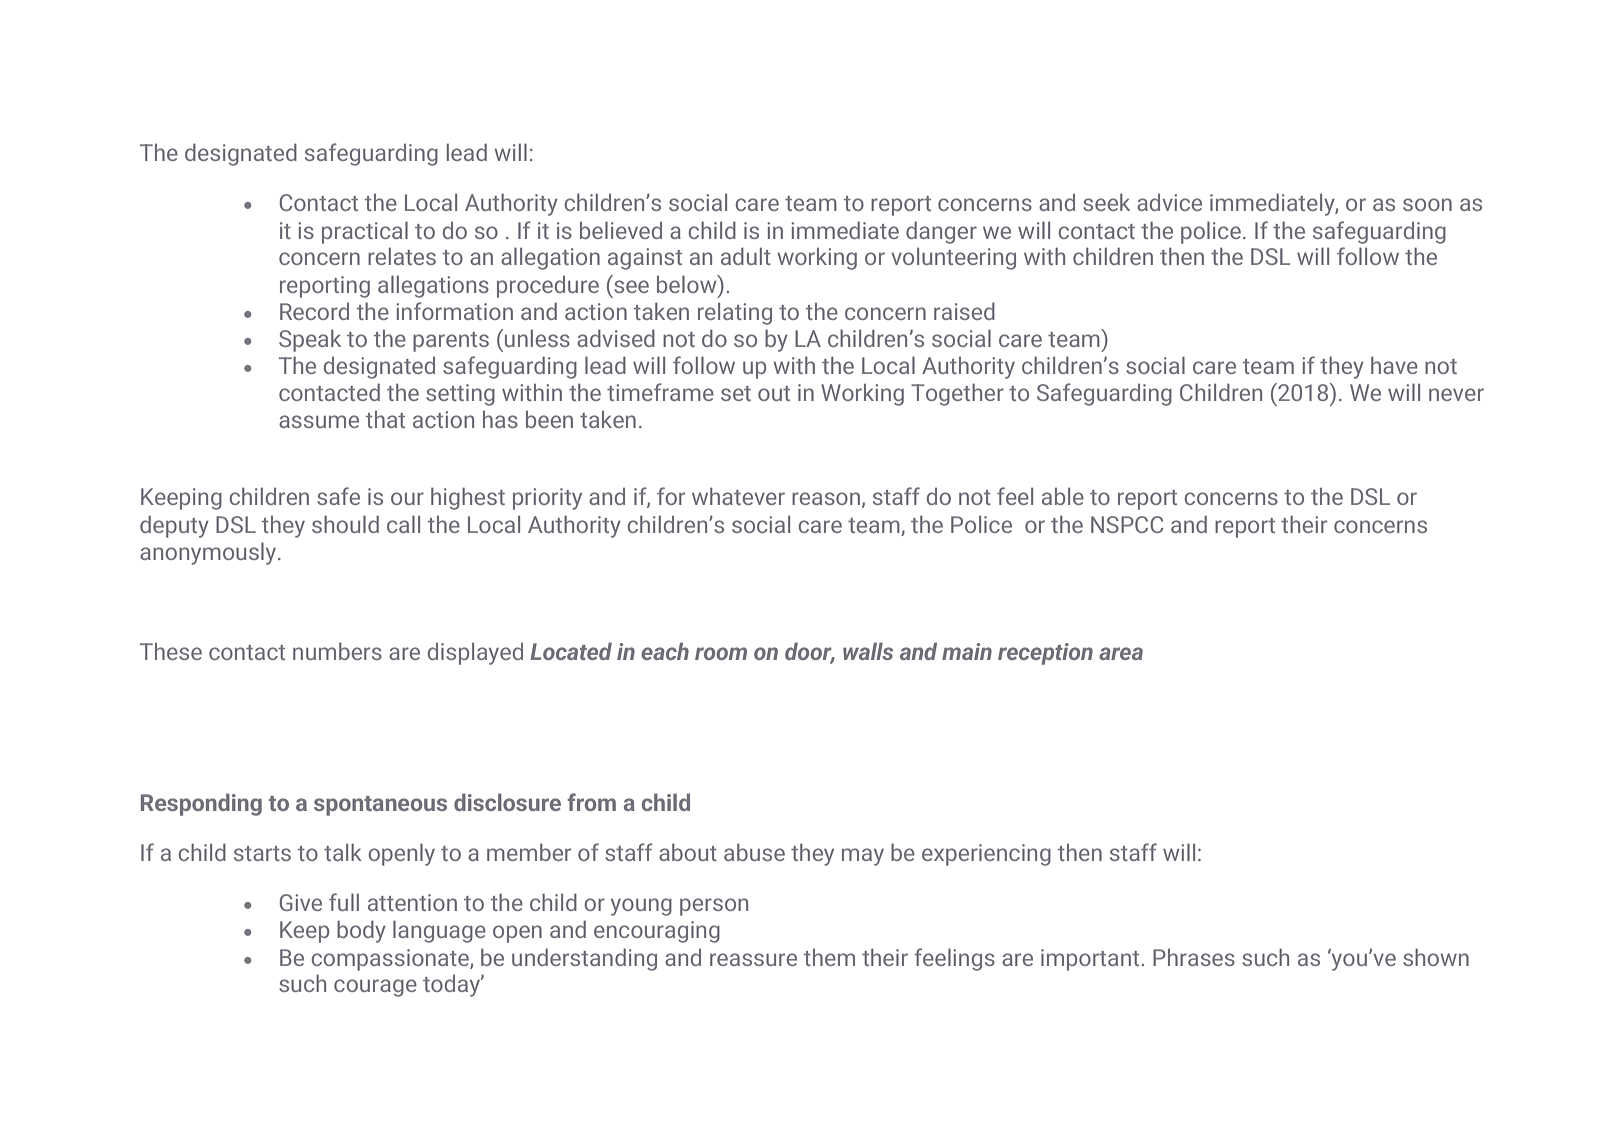  What do you see at coordinates (391, 960) in the screenshot?
I see `compassionate` at bounding box center [391, 960].
